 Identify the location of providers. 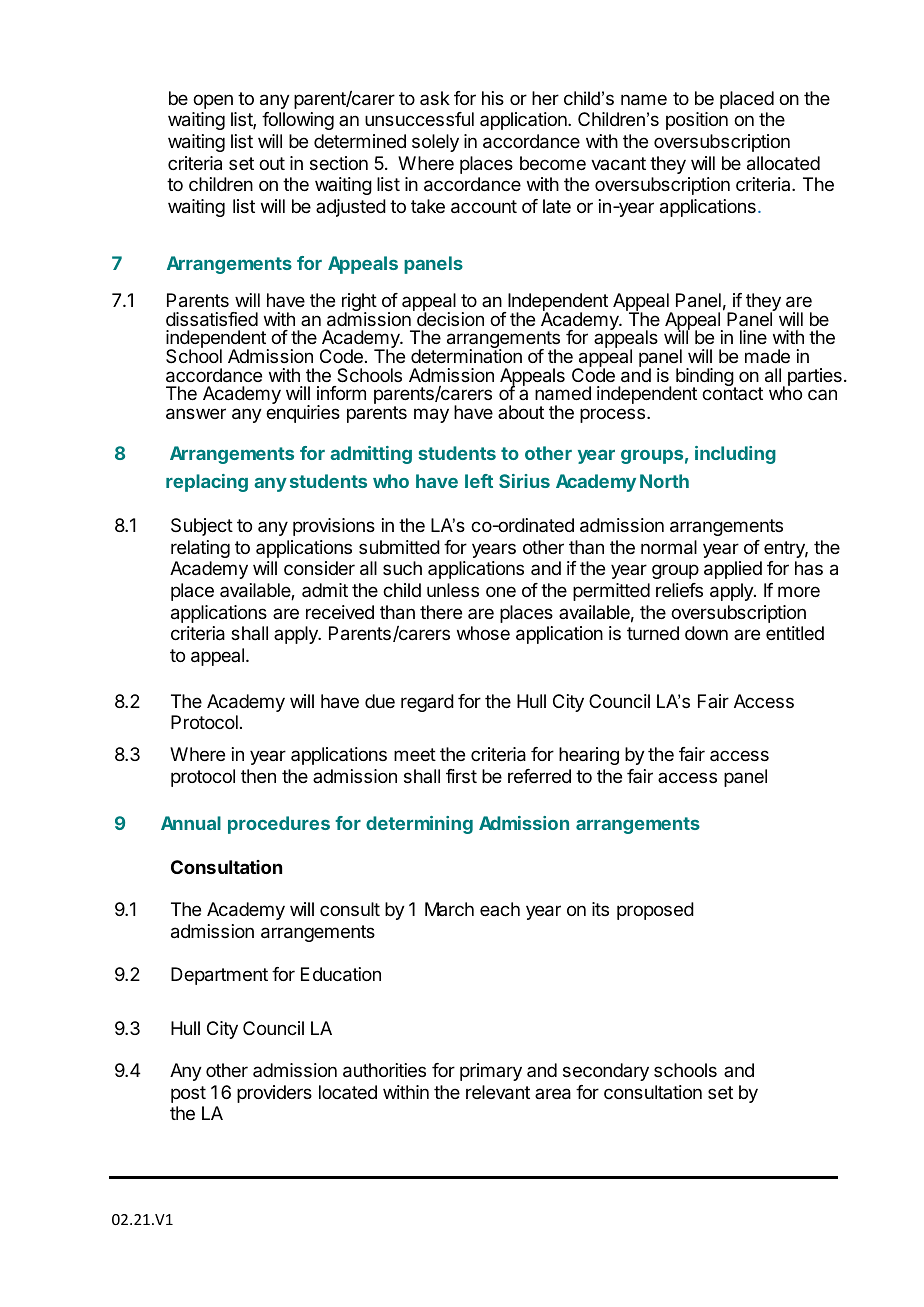
(274, 1094).
